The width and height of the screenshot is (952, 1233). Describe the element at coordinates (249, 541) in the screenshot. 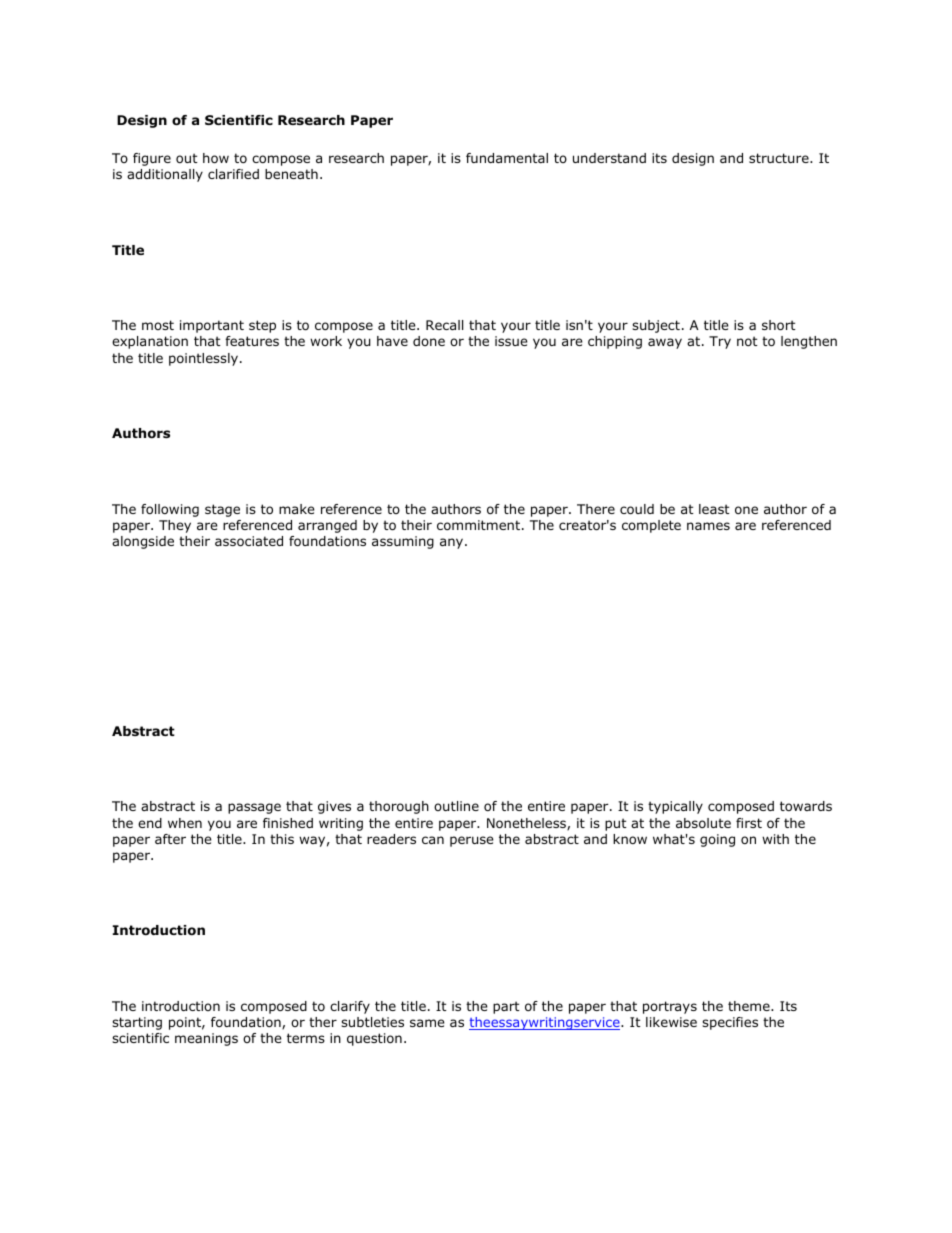

I see `associated` at that location.
